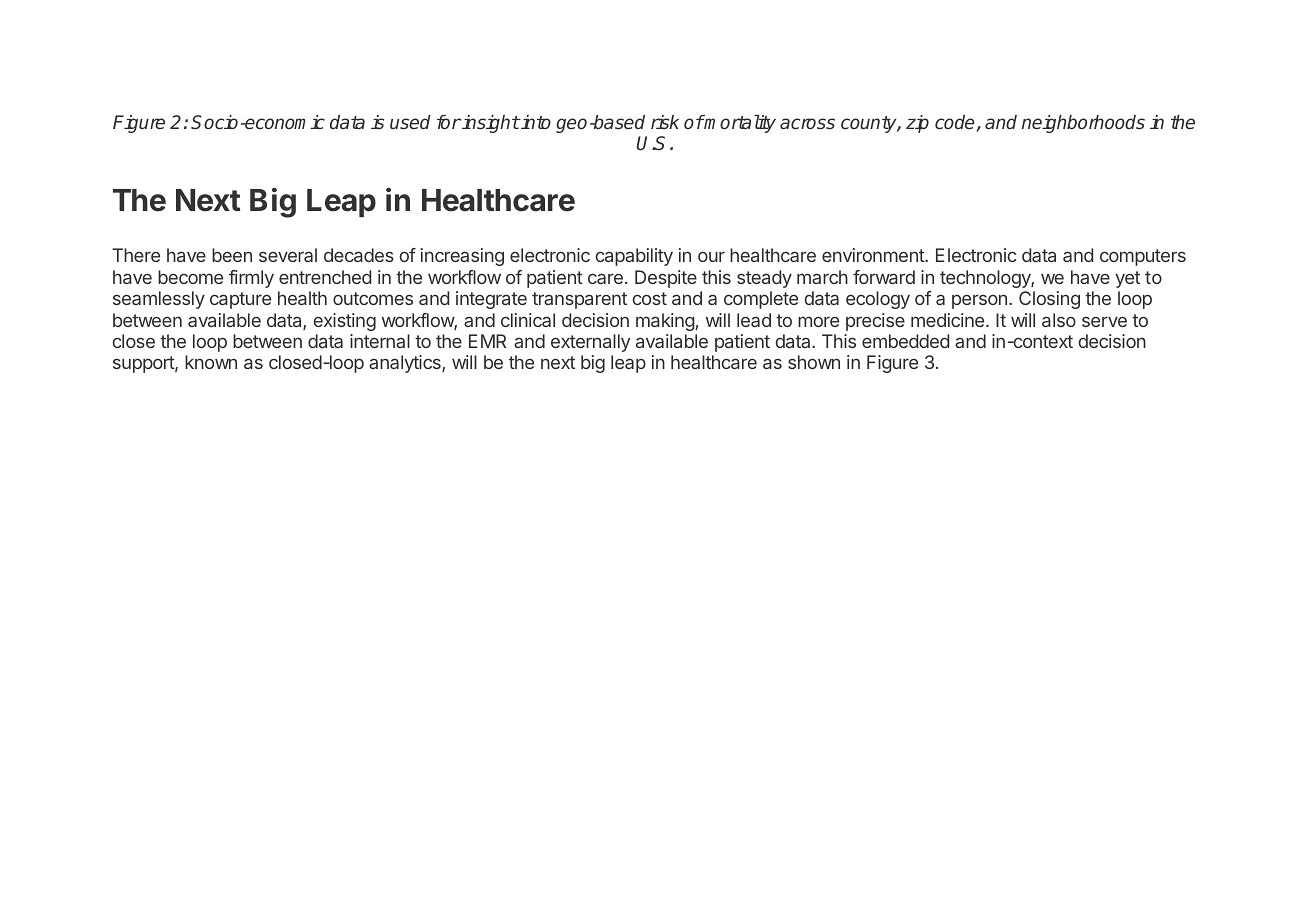 The width and height of the screenshot is (1308, 924). I want to click on our, so click(711, 257).
